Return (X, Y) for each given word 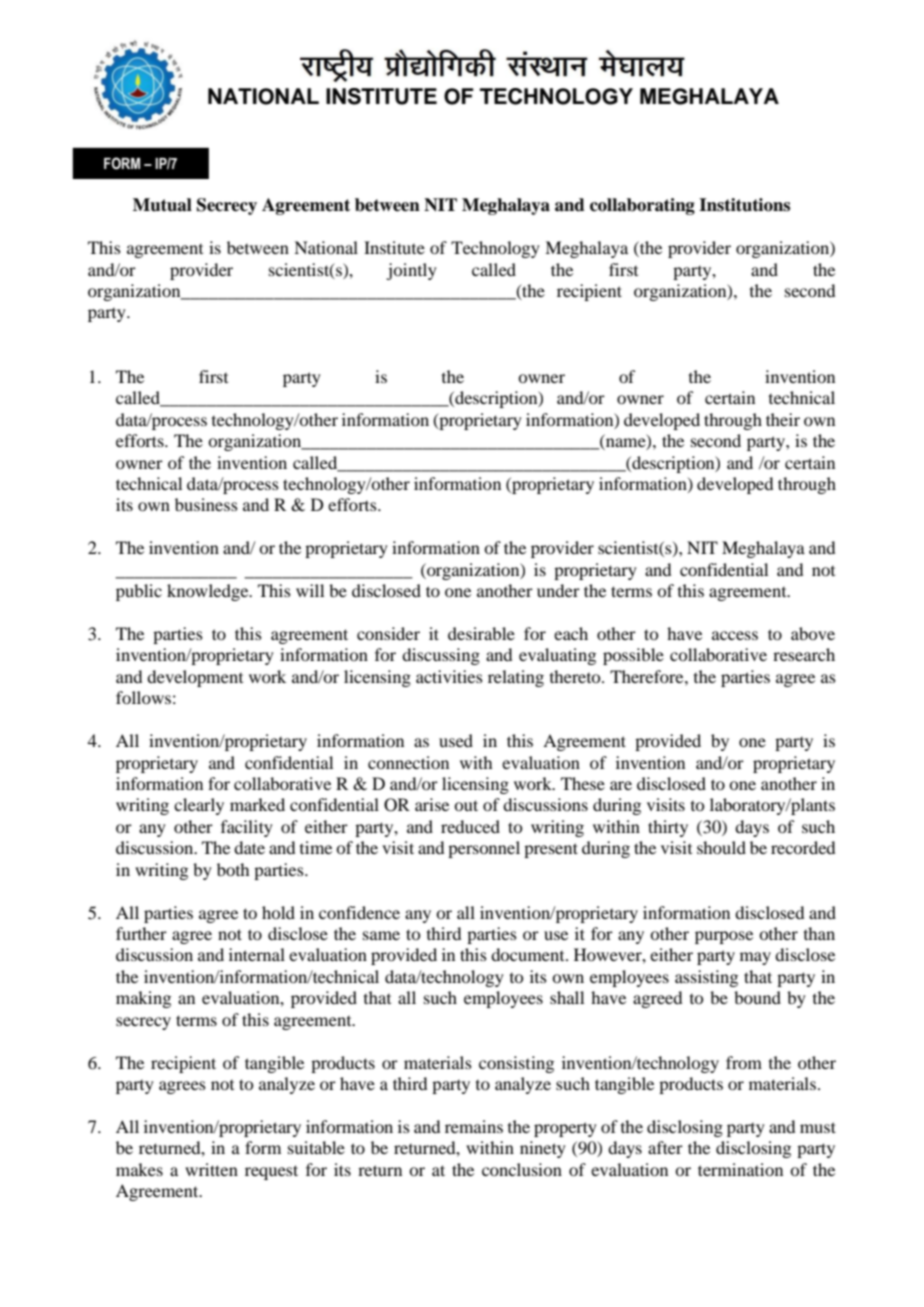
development (195, 678)
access (735, 635)
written (211, 1169)
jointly (411, 271)
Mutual (162, 205)
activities (449, 676)
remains (474, 1126)
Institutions (744, 205)
